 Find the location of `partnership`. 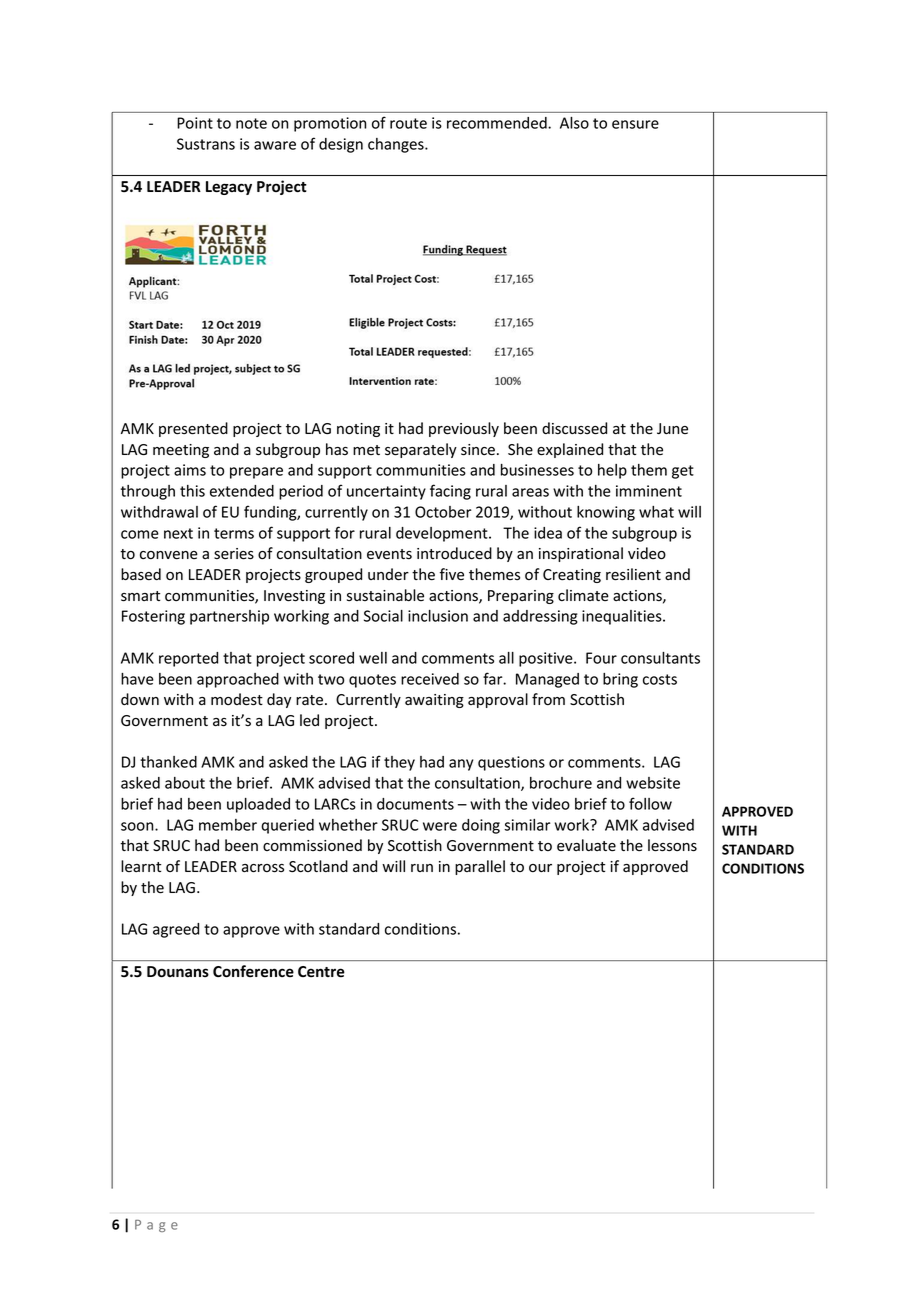

partnership is located at coordinates (229, 617).
